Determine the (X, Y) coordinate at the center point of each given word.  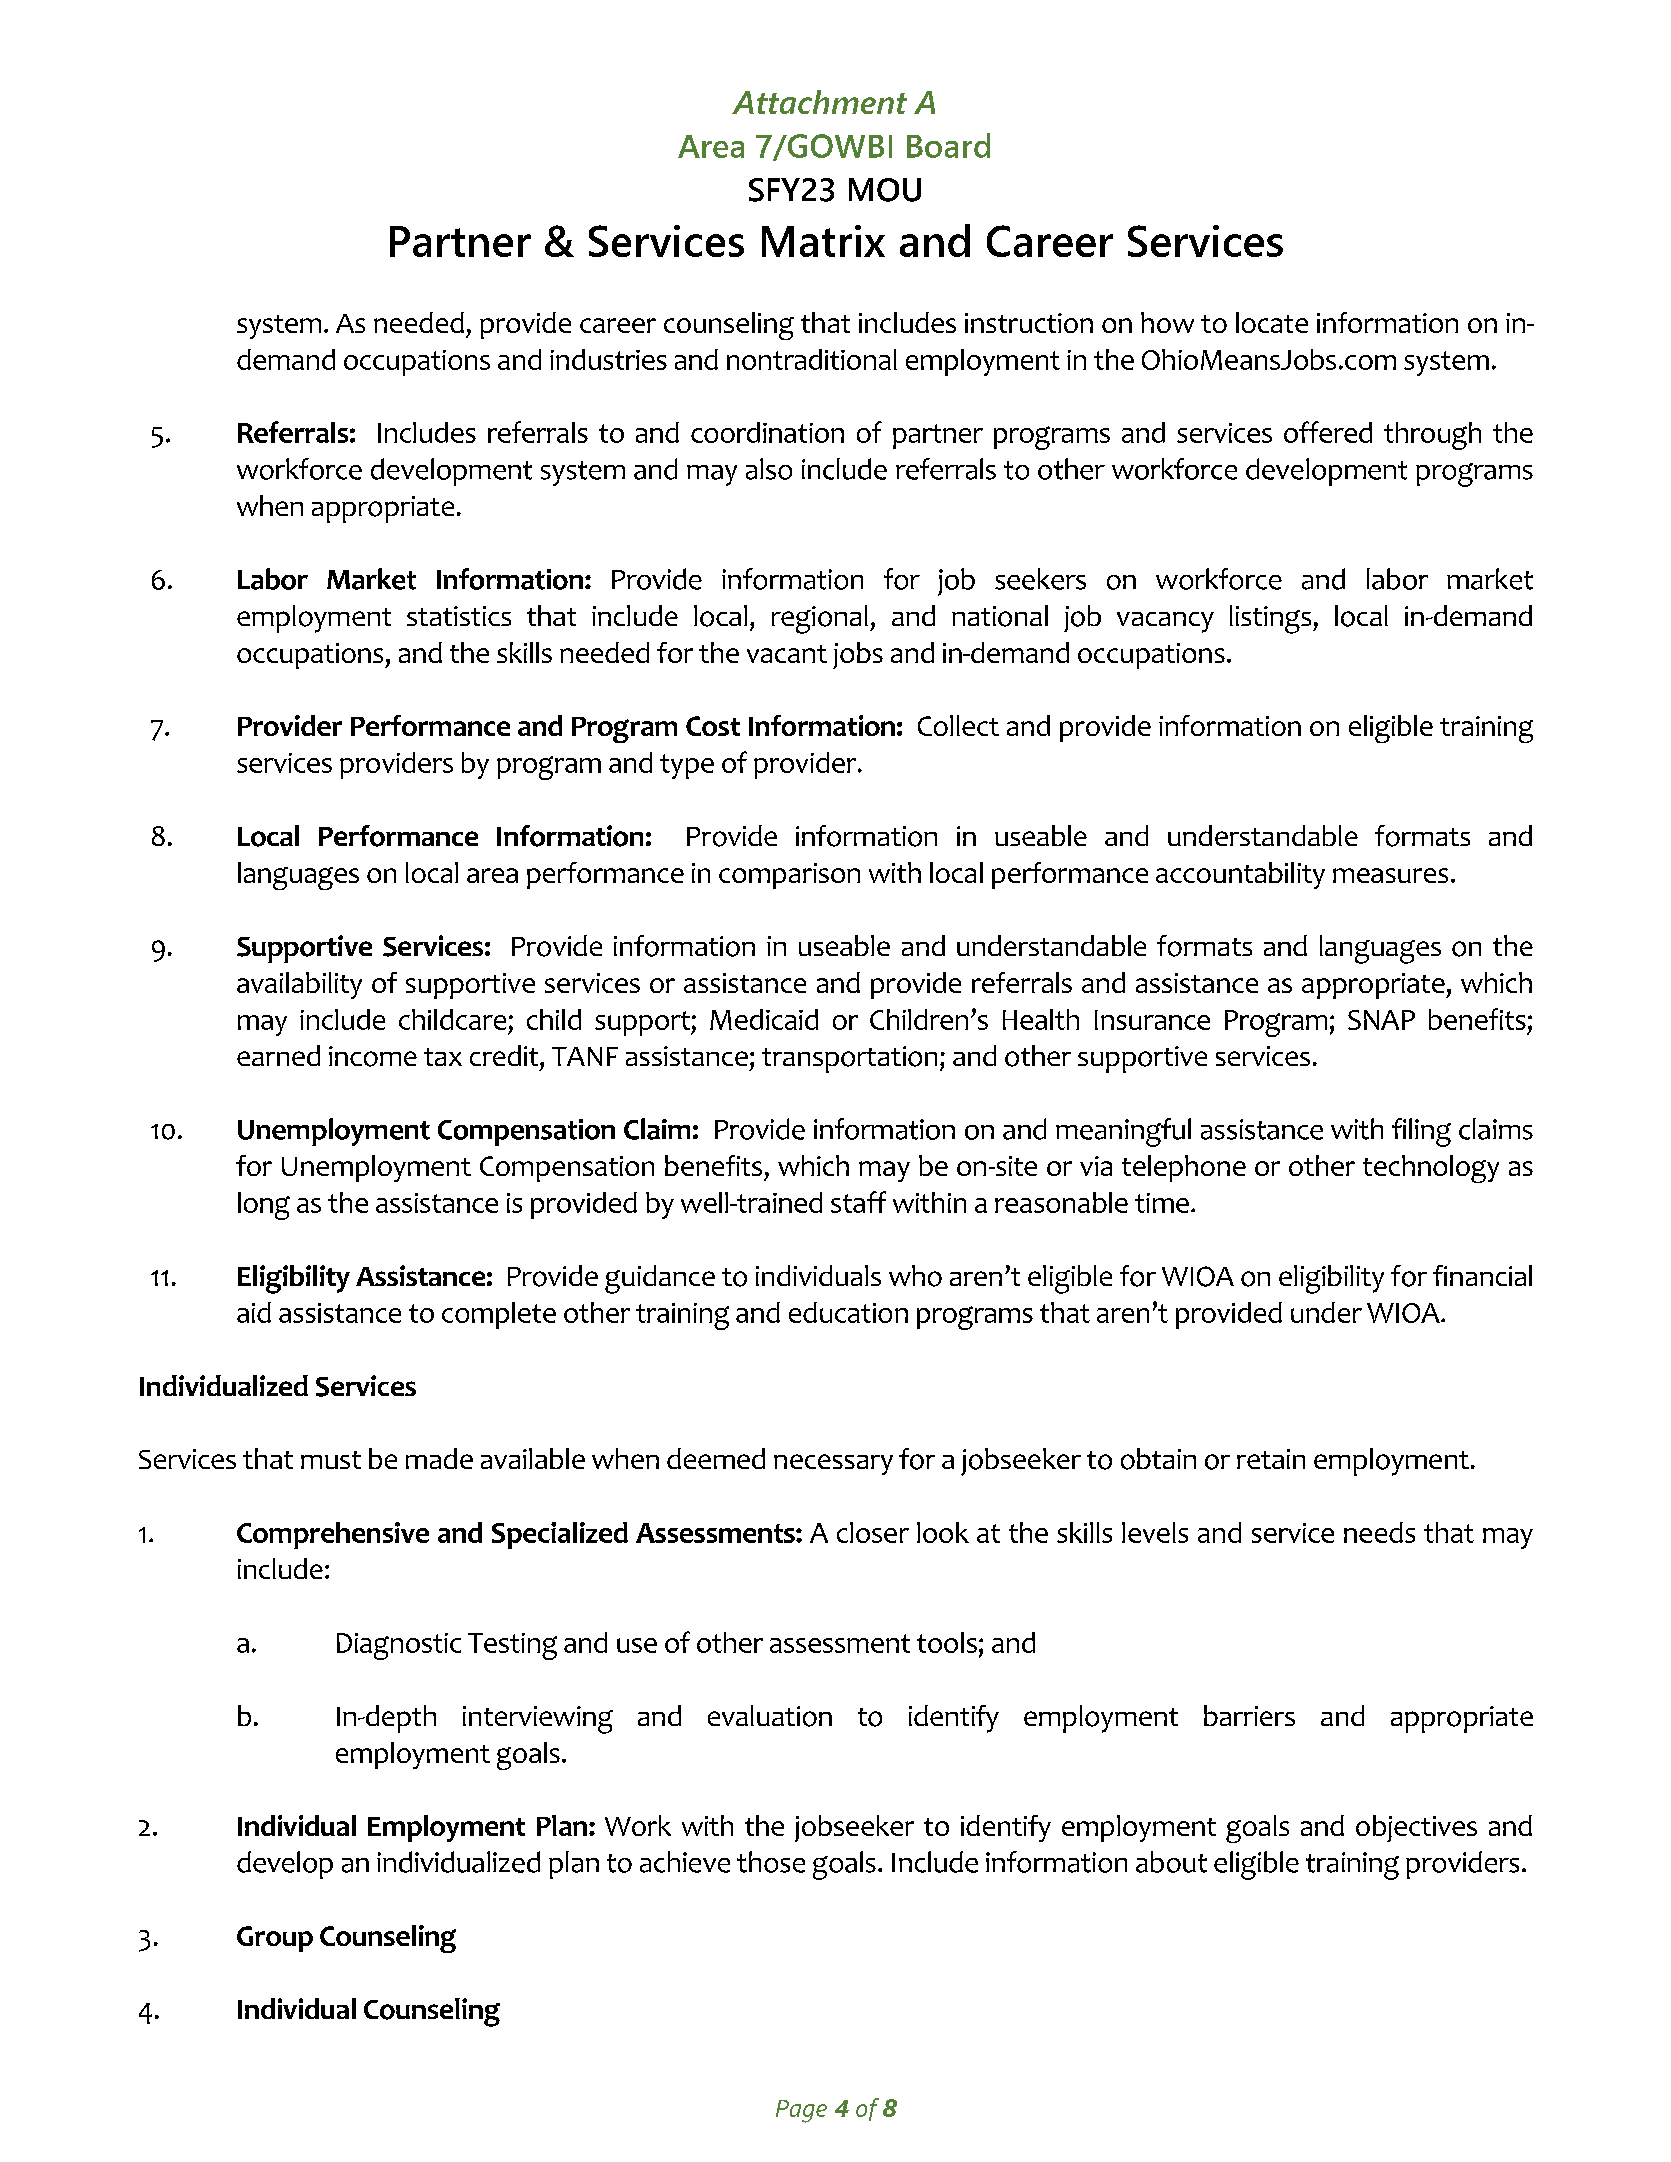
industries (608, 359)
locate (1272, 322)
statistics (459, 616)
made (439, 1458)
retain (1271, 1459)
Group (275, 1939)
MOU (885, 190)
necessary (833, 1464)
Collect (958, 725)
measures (1390, 875)
